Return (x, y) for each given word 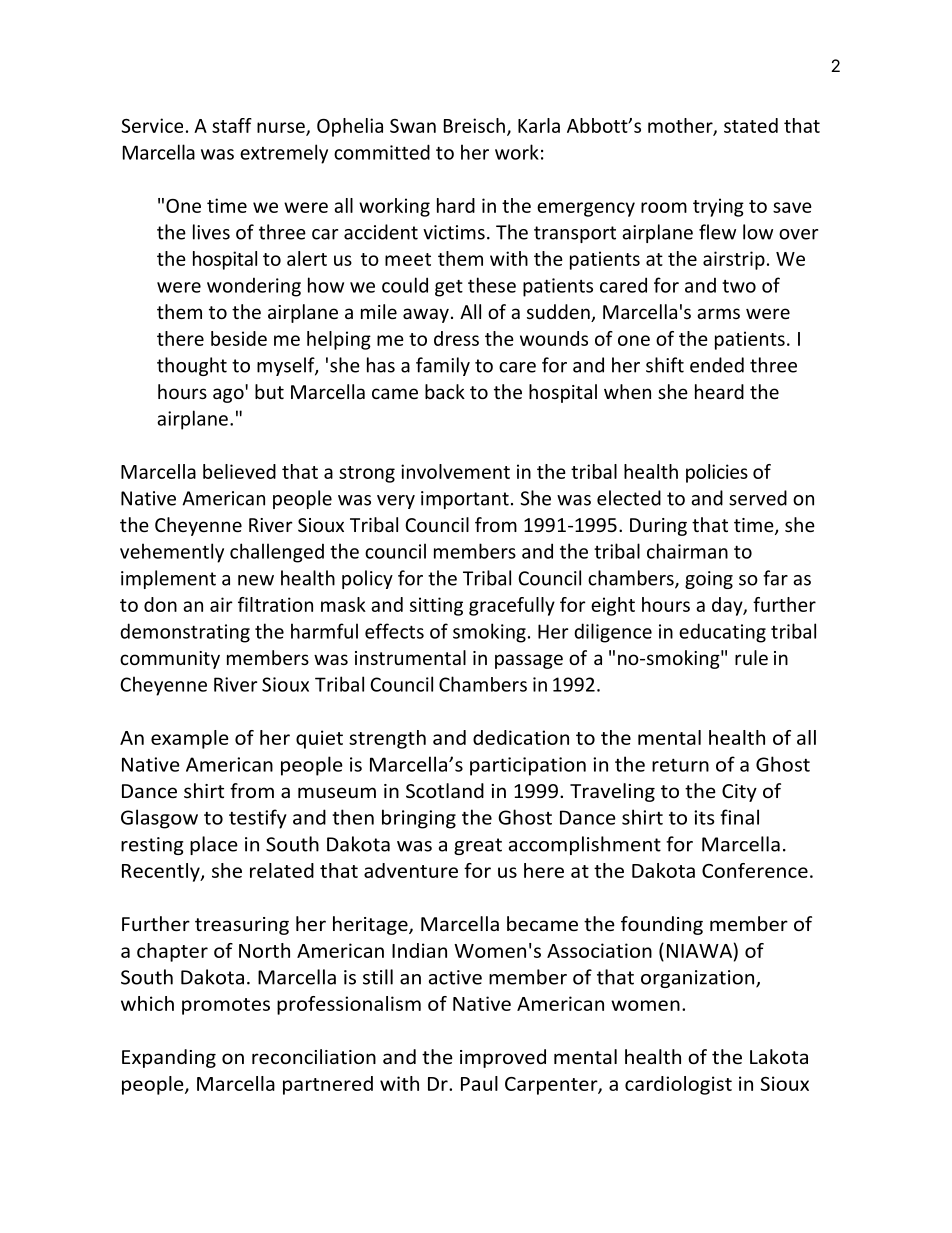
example (190, 739)
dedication (521, 737)
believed (239, 471)
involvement (455, 471)
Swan (413, 126)
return (680, 765)
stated (751, 125)
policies (717, 473)
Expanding (169, 1058)
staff (232, 125)
